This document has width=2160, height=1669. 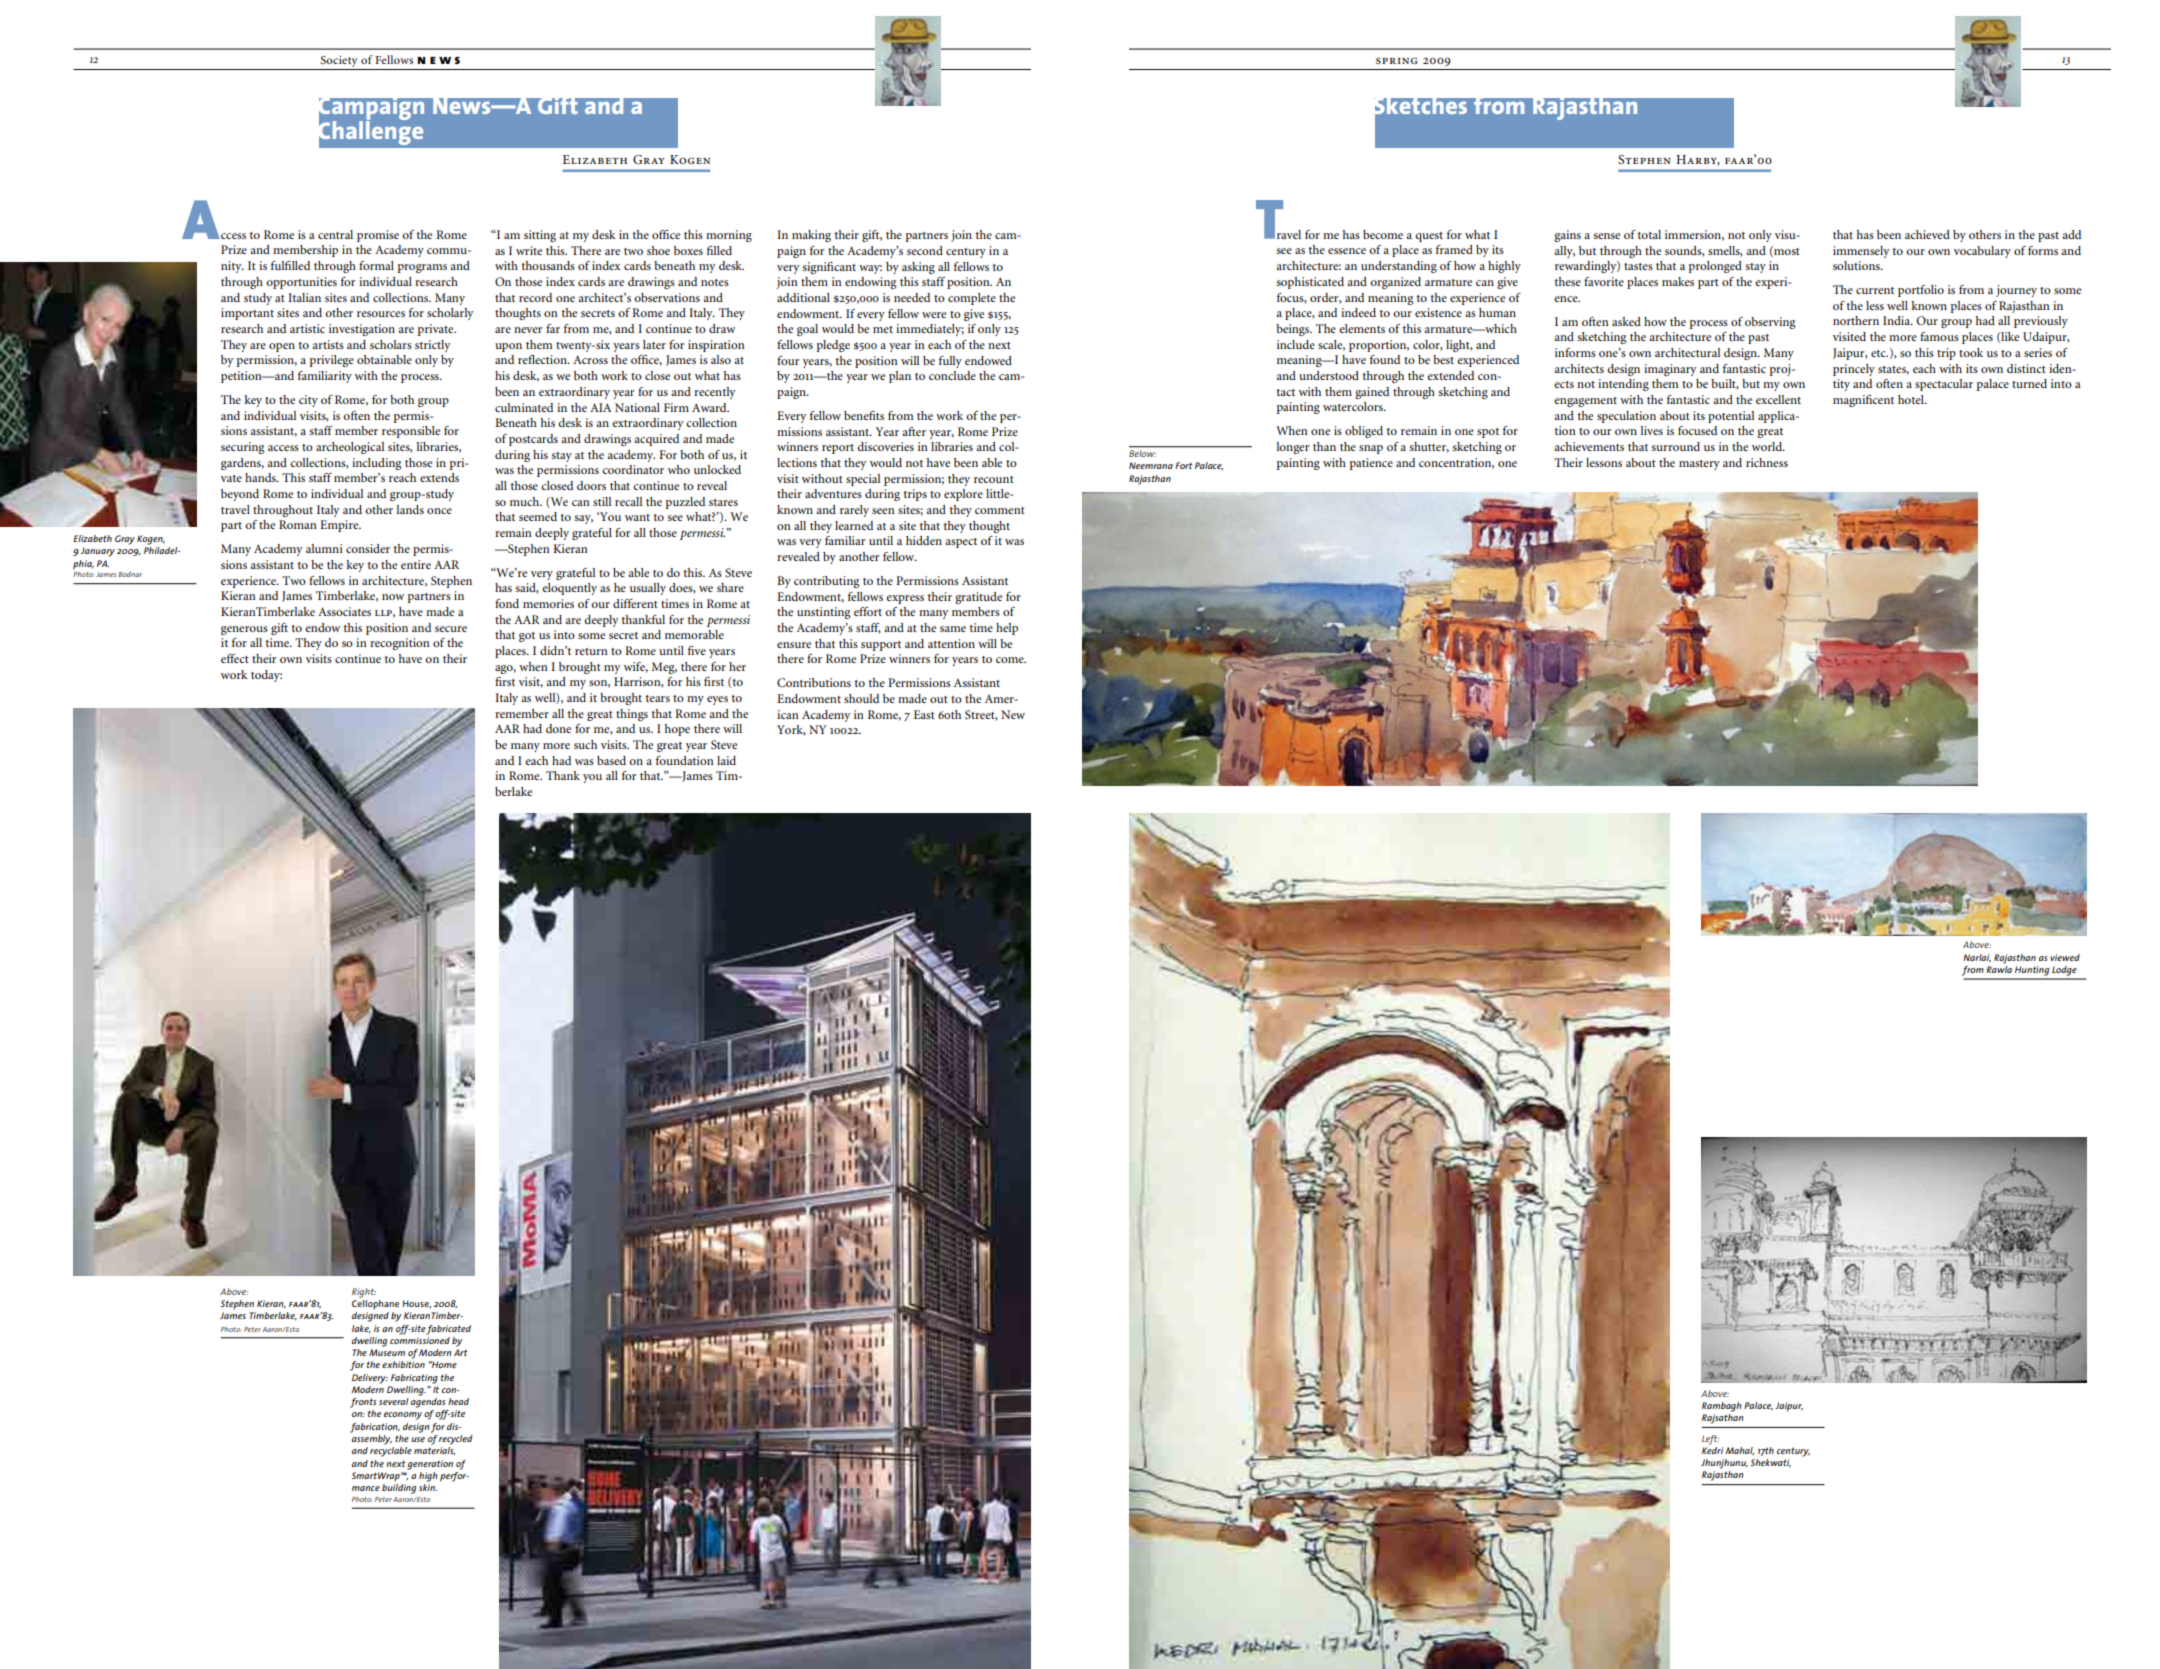 I want to click on economy, so click(x=403, y=1416).
